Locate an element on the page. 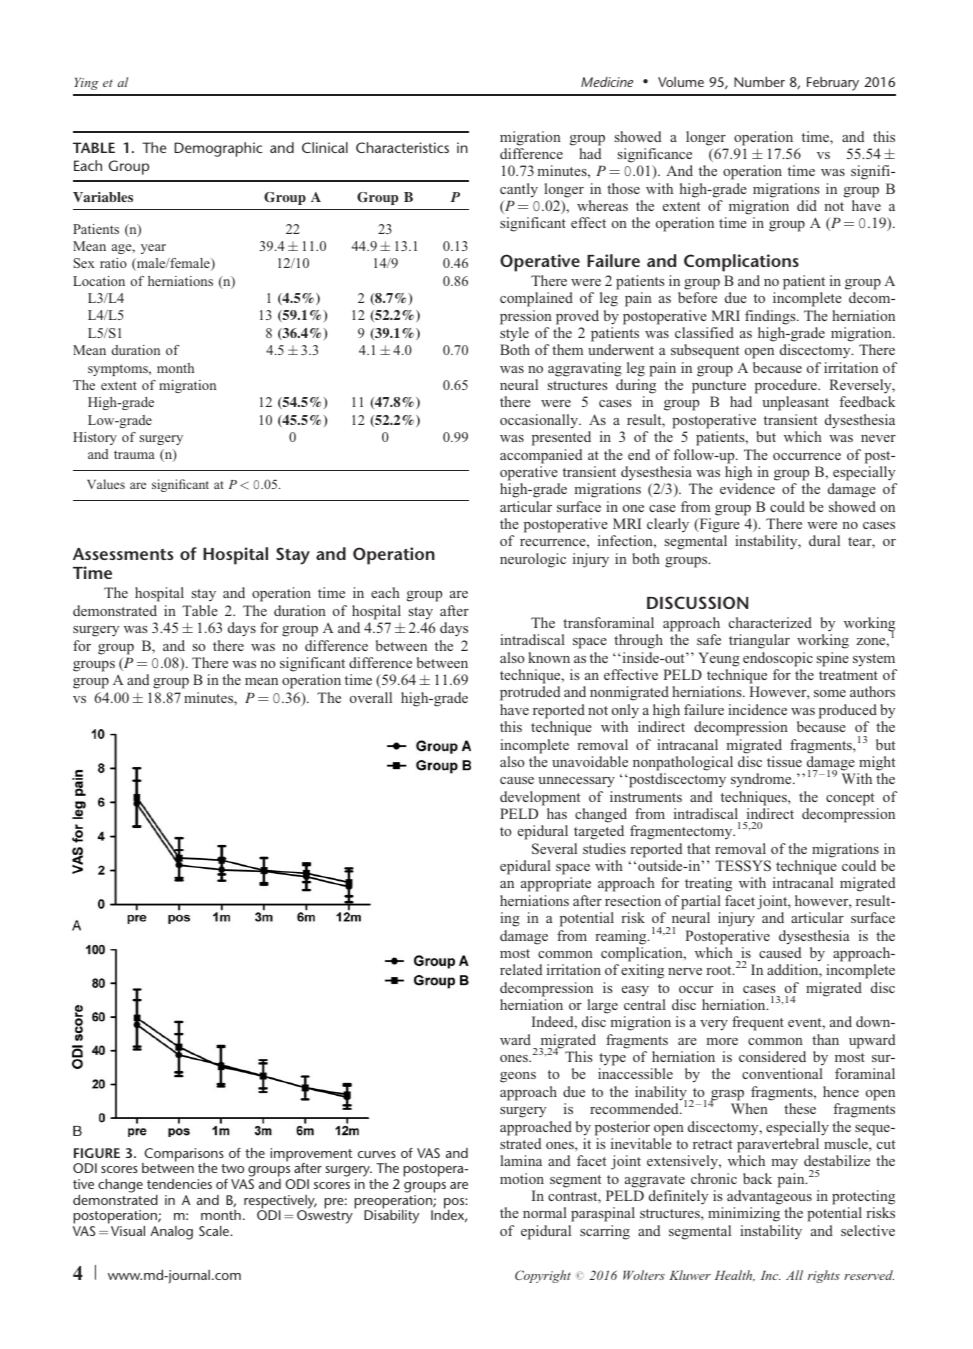 This document has height=1349, width=973. Number is located at coordinates (759, 82).
